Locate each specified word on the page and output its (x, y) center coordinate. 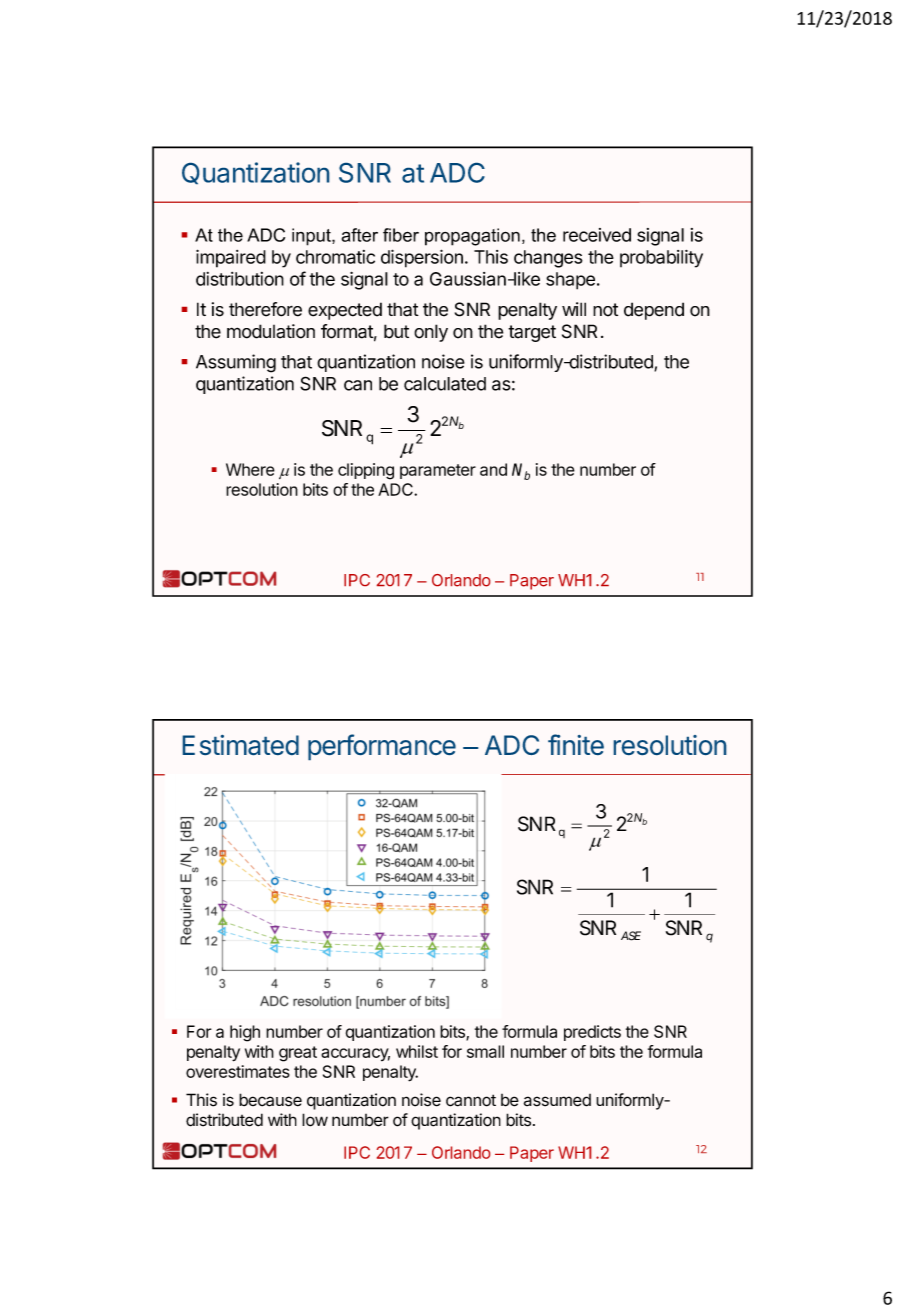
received (597, 235)
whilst (417, 1051)
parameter (438, 471)
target (532, 333)
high (245, 1033)
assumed (557, 1100)
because (270, 1100)
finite (576, 744)
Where (250, 469)
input (312, 237)
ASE (631, 936)
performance (382, 747)
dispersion (422, 258)
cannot (471, 1100)
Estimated (241, 745)
